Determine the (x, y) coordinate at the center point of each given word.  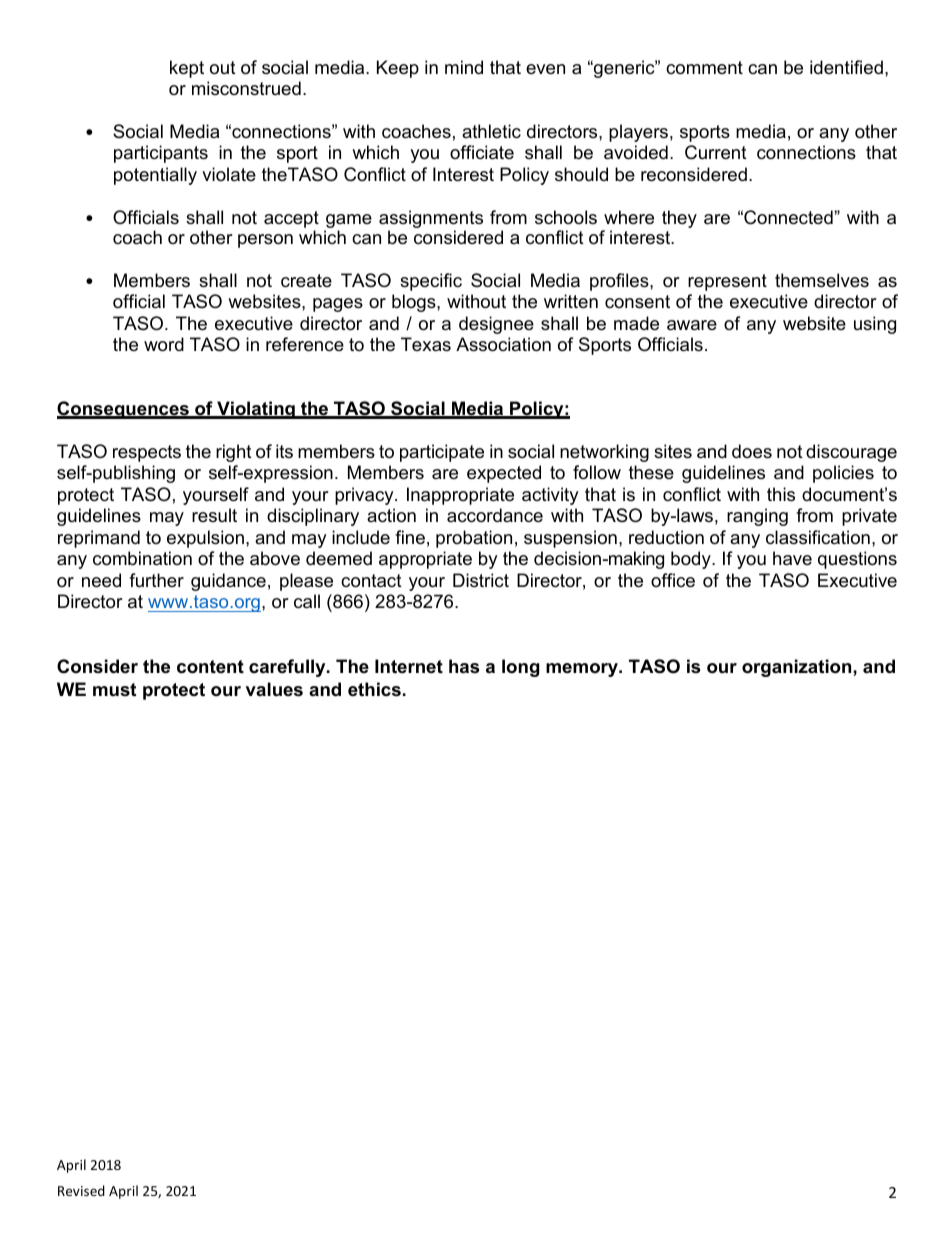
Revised (81, 1190)
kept (187, 69)
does (752, 451)
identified (846, 67)
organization (798, 668)
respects (147, 453)
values (274, 689)
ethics (374, 689)
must (114, 690)
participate (442, 453)
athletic (491, 131)
